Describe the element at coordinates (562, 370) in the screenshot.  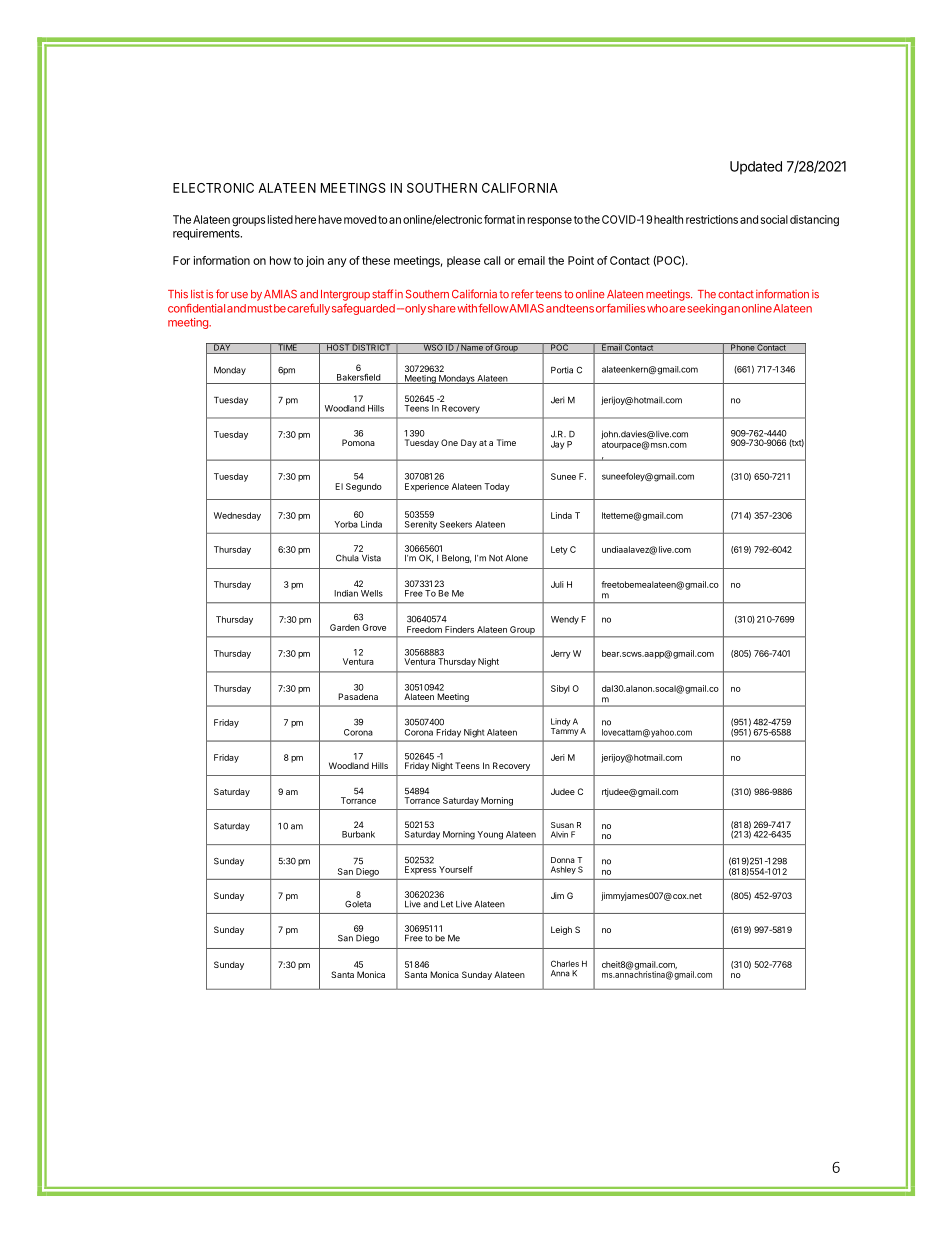
I see `Portia` at that location.
